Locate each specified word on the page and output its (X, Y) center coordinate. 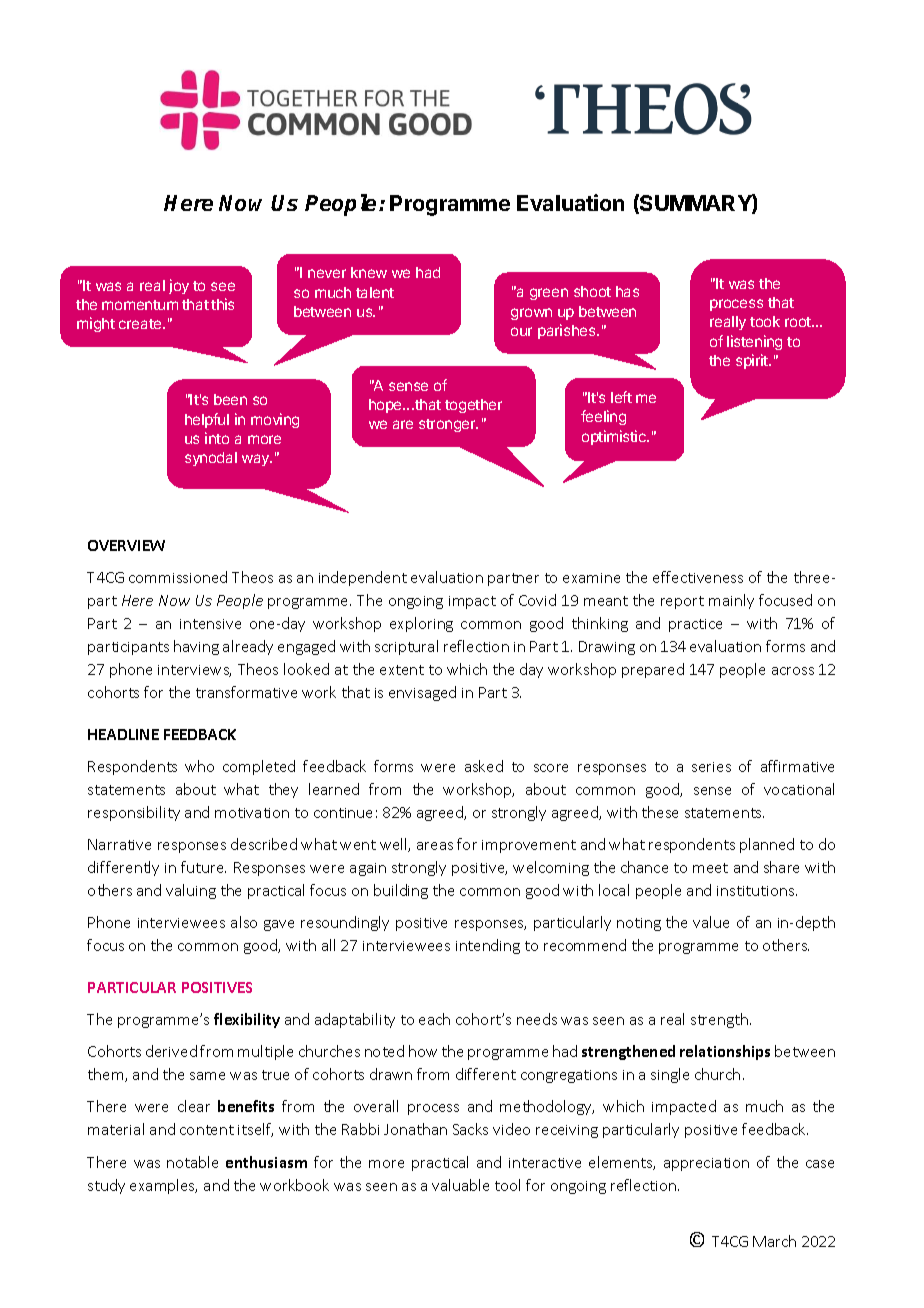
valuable (460, 1185)
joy (179, 286)
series (711, 767)
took (765, 321)
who (199, 766)
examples (163, 1186)
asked (484, 766)
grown (531, 314)
